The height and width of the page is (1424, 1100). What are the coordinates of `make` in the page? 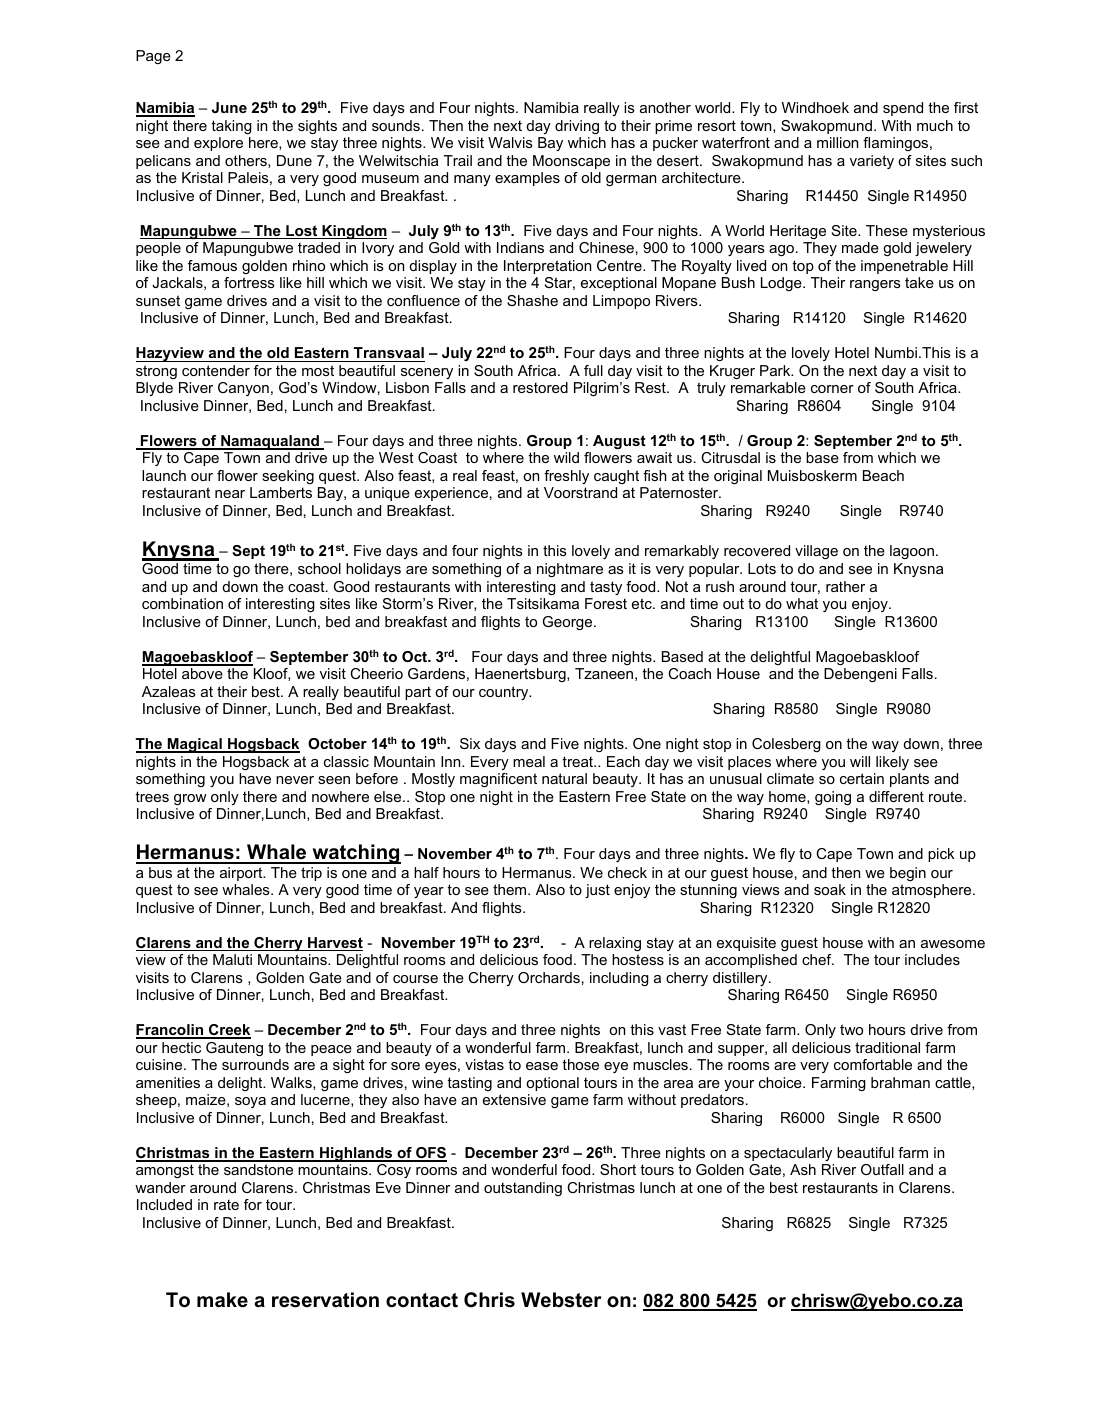 It's located at (222, 1300).
